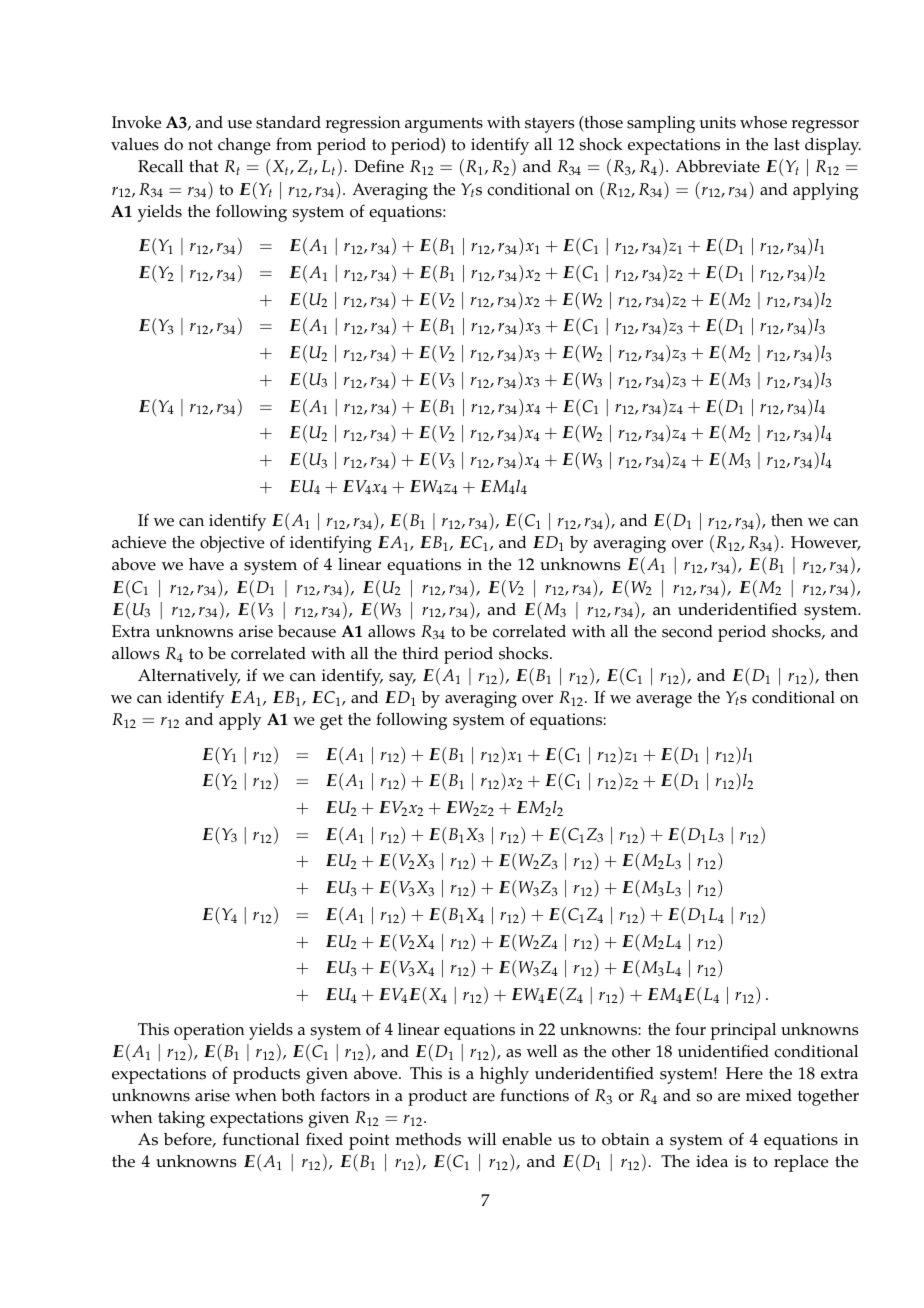 The height and width of the document is (1308, 924). Describe the element at coordinates (200, 145) in the document. I see `not` at that location.
